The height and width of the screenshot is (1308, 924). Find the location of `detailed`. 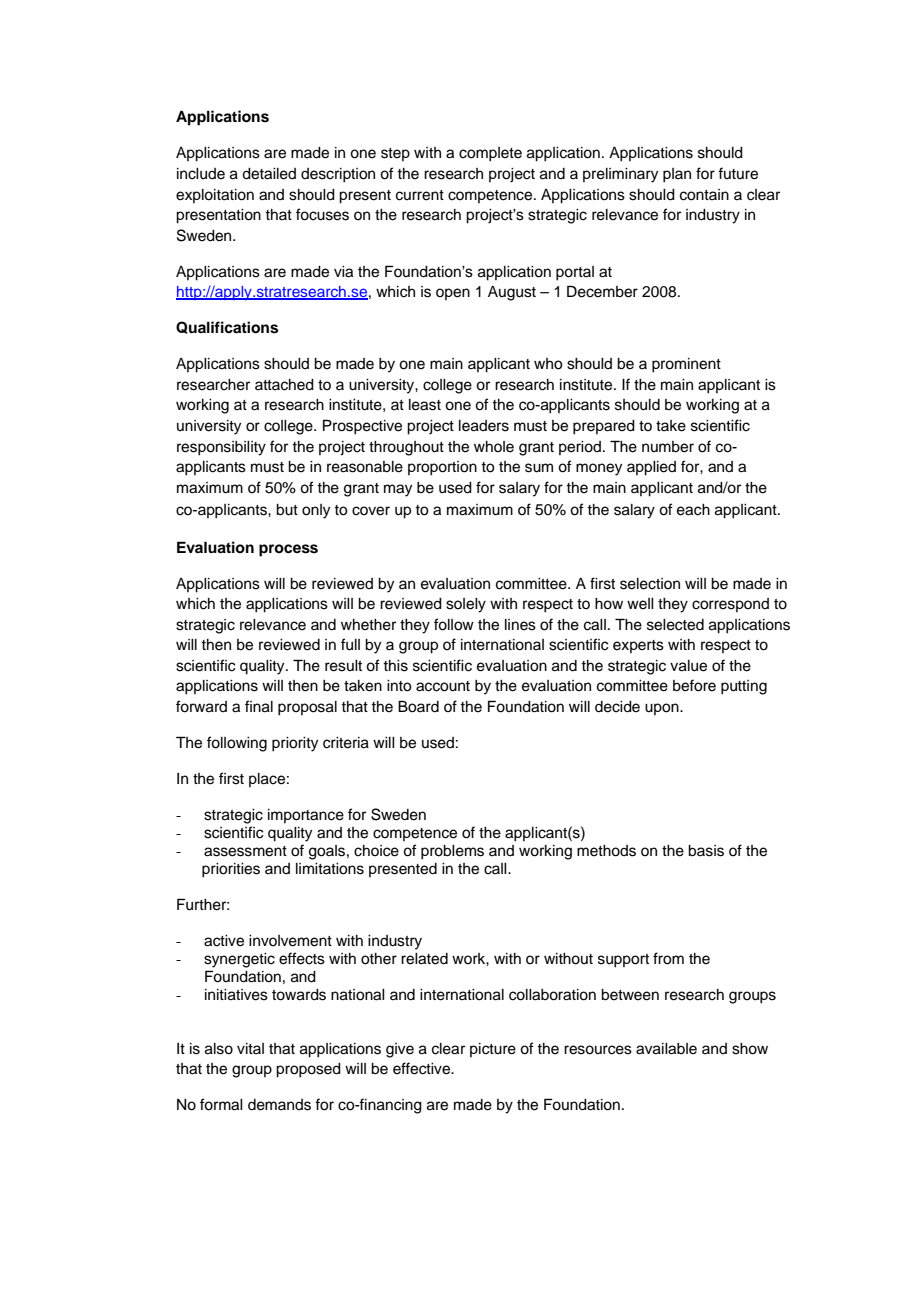

detailed is located at coordinates (269, 174).
